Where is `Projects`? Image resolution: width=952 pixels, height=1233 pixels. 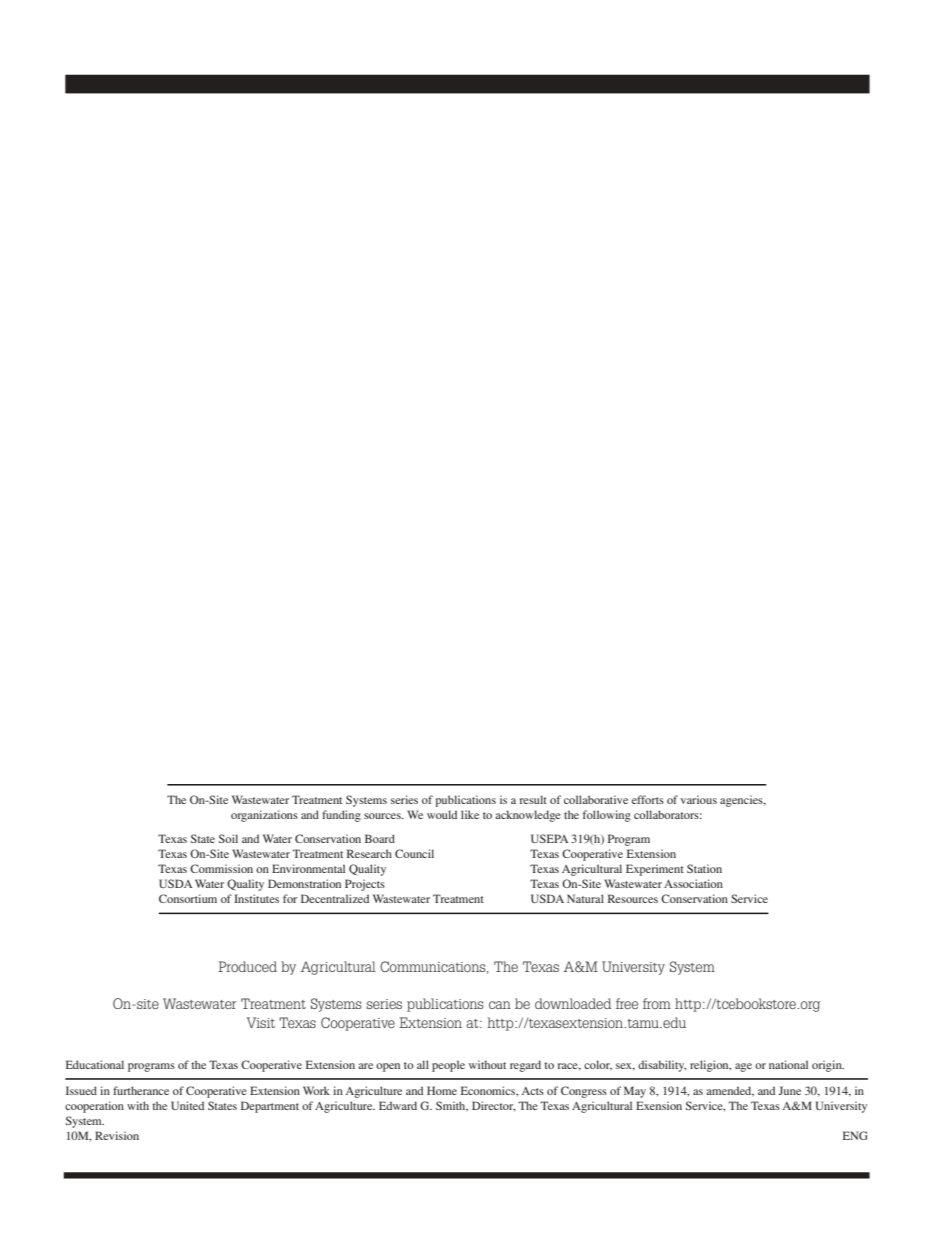 Projects is located at coordinates (365, 885).
